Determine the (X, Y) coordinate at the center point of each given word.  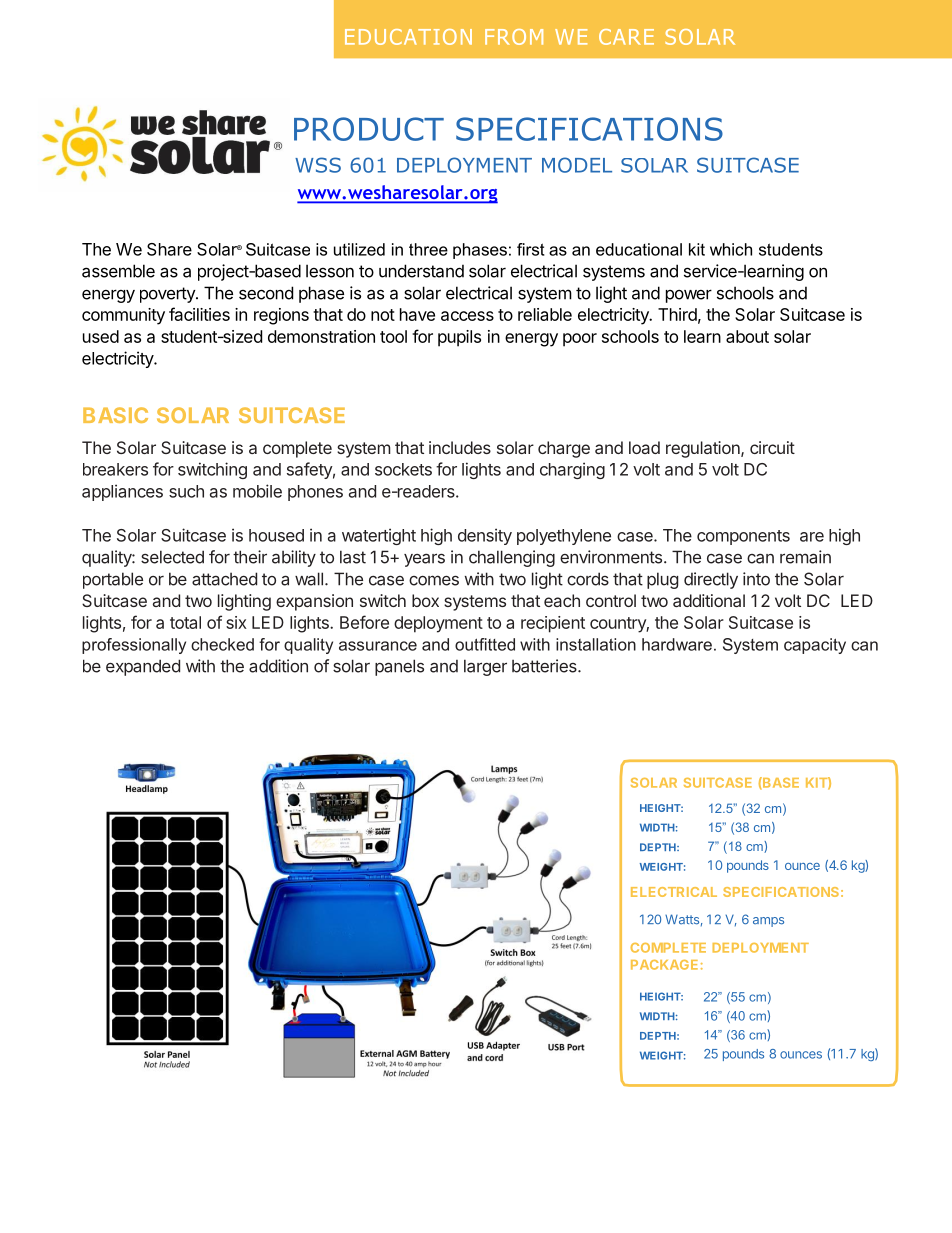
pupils (459, 338)
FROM (514, 37)
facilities (199, 314)
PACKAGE (664, 965)
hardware (677, 644)
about (747, 336)
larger (485, 667)
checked (222, 644)
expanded (143, 667)
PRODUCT (369, 129)
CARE (626, 37)
